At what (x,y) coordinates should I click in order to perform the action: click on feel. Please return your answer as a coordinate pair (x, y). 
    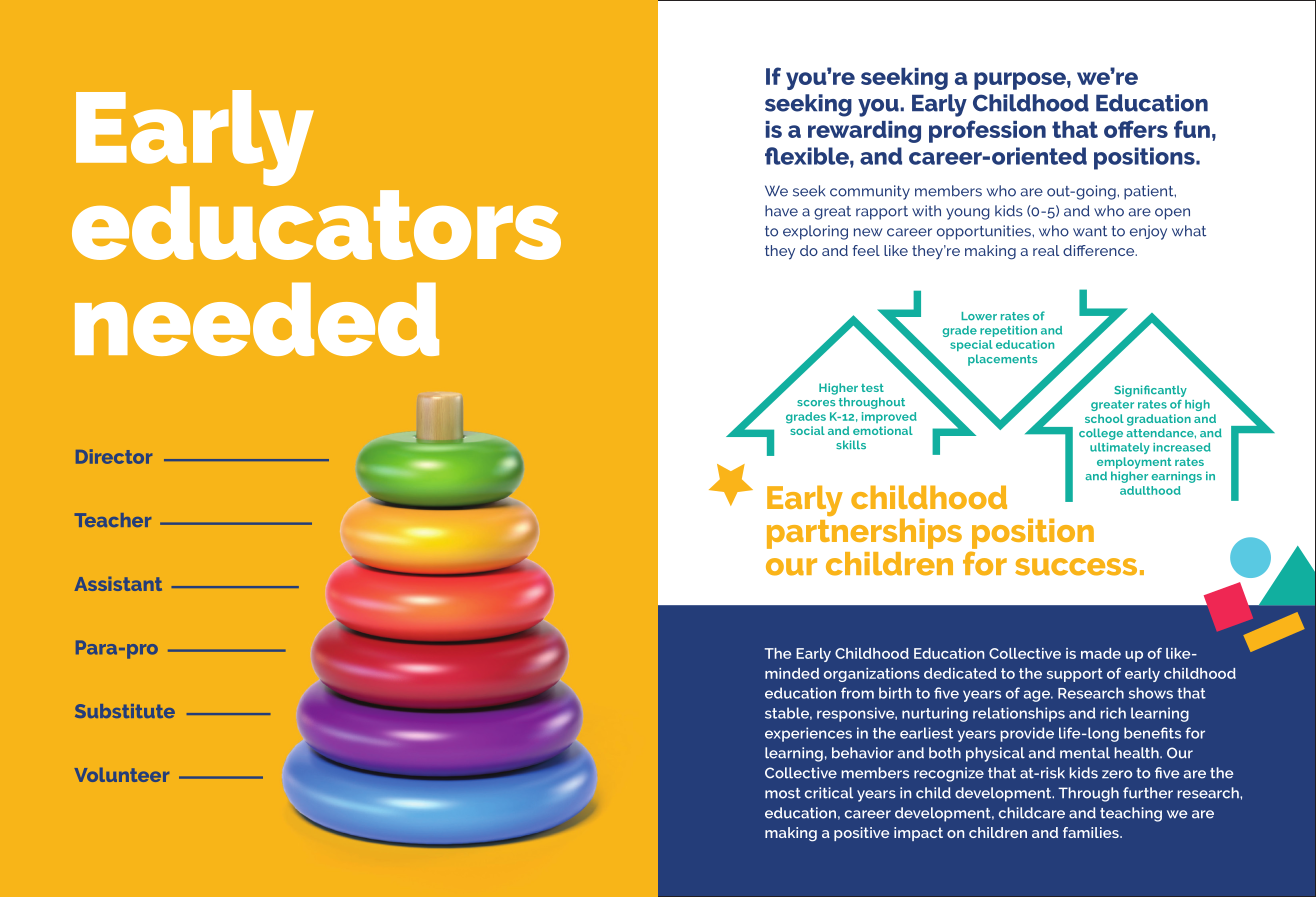
    Looking at the image, I should click on (866, 250).
